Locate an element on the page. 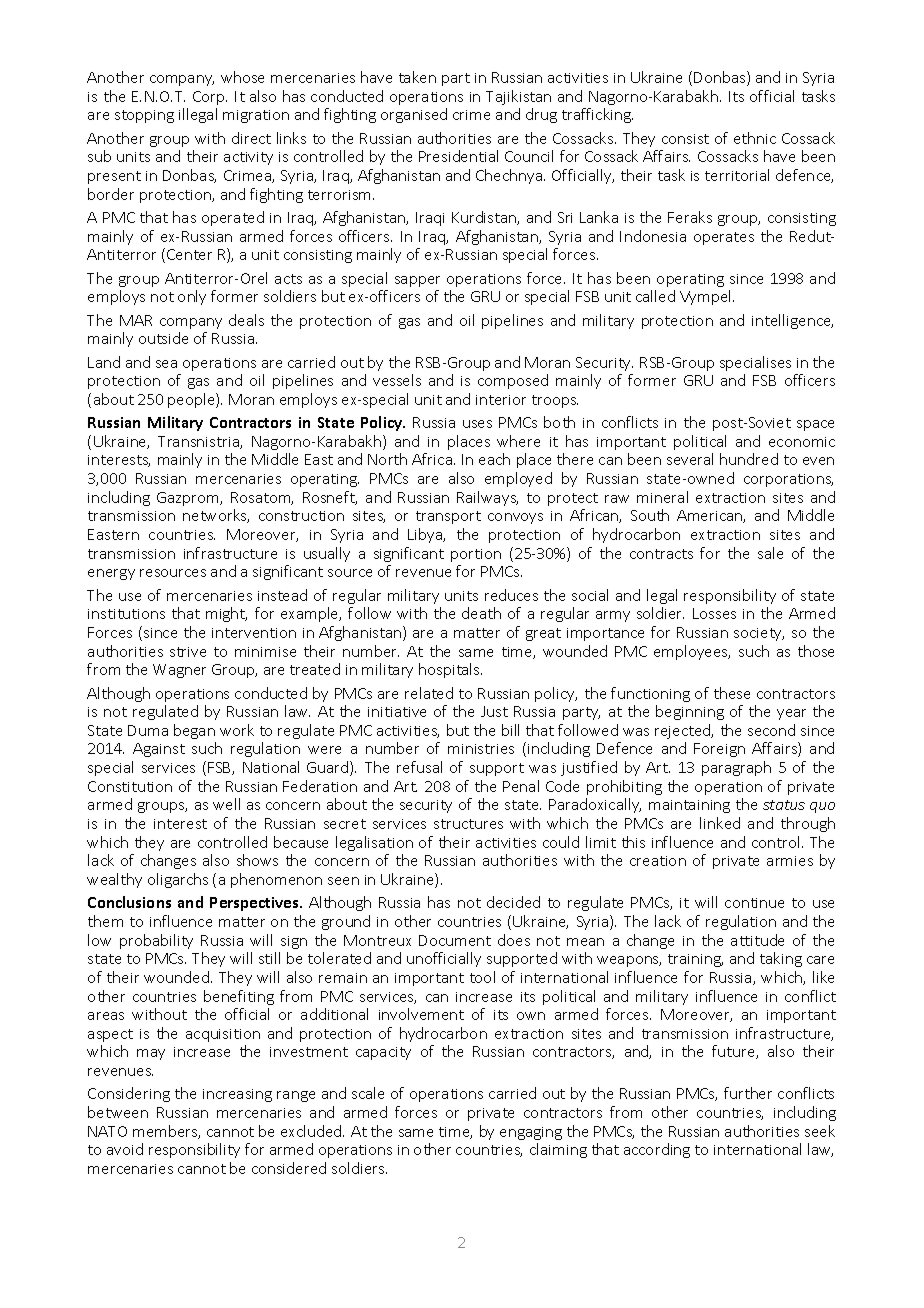 Image resolution: width=924 pixels, height=1308 pixels. engaging is located at coordinates (531, 1133).
